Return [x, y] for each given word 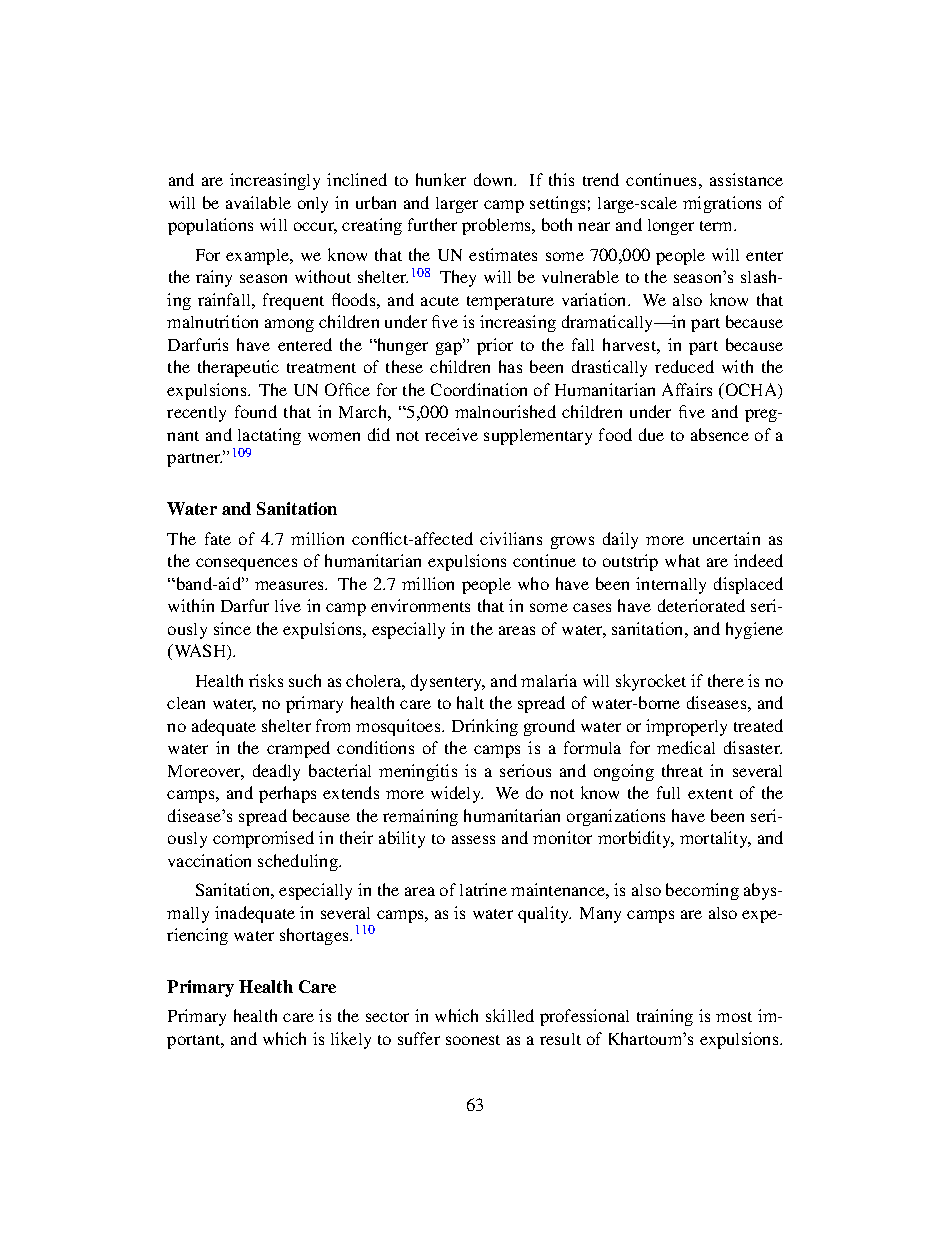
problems [498, 226]
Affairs [687, 389]
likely [351, 1040]
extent [710, 794]
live [288, 605]
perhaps [287, 794]
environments [420, 605]
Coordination [479, 389]
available [258, 202]
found [256, 411]
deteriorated [701, 605]
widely [457, 794]
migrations [722, 204]
